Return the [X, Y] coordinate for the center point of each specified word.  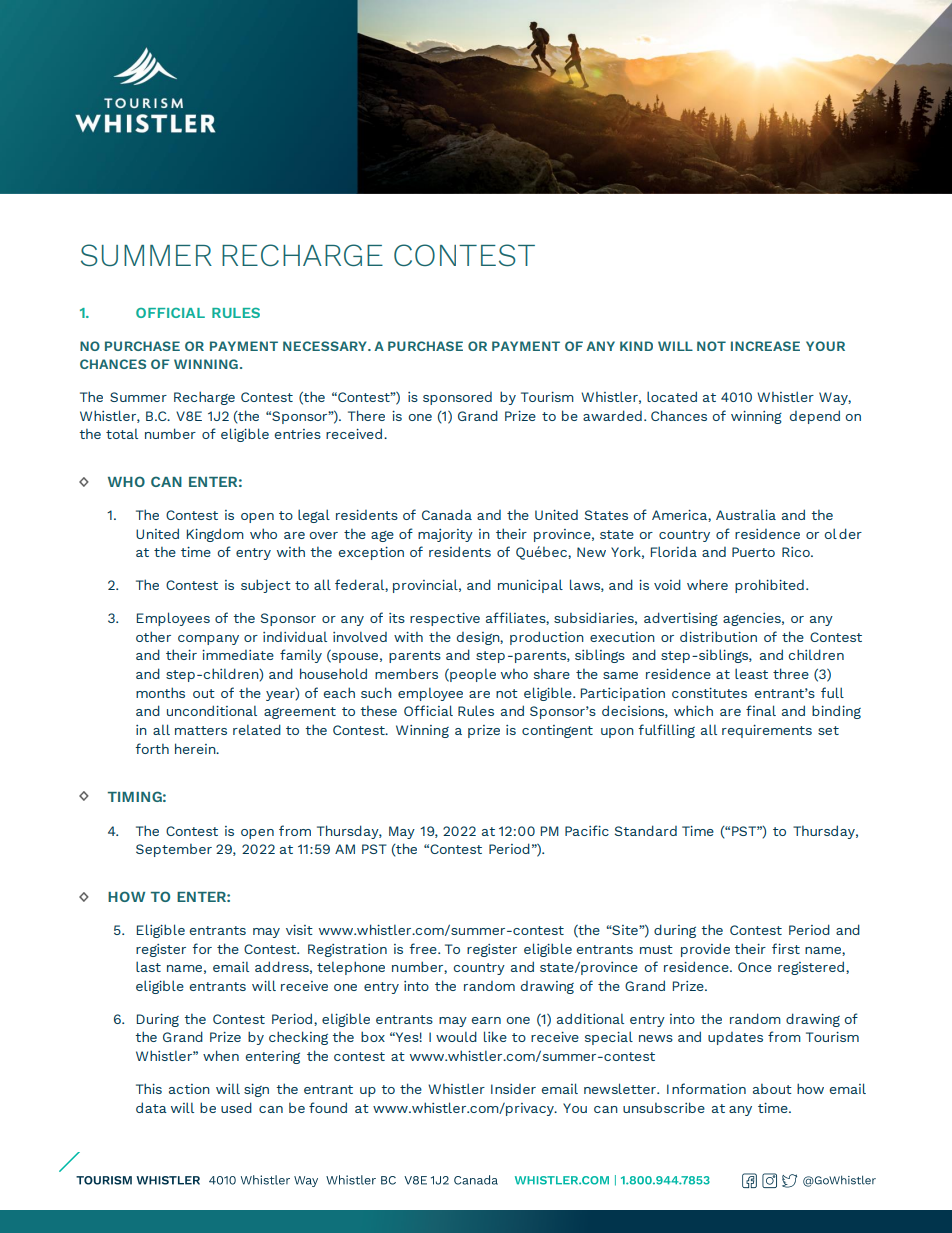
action [189, 1089]
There [366, 415]
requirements [767, 731]
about [772, 1089]
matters [201, 730]
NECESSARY [326, 346]
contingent [557, 731]
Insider [513, 1089]
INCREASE [765, 346]
